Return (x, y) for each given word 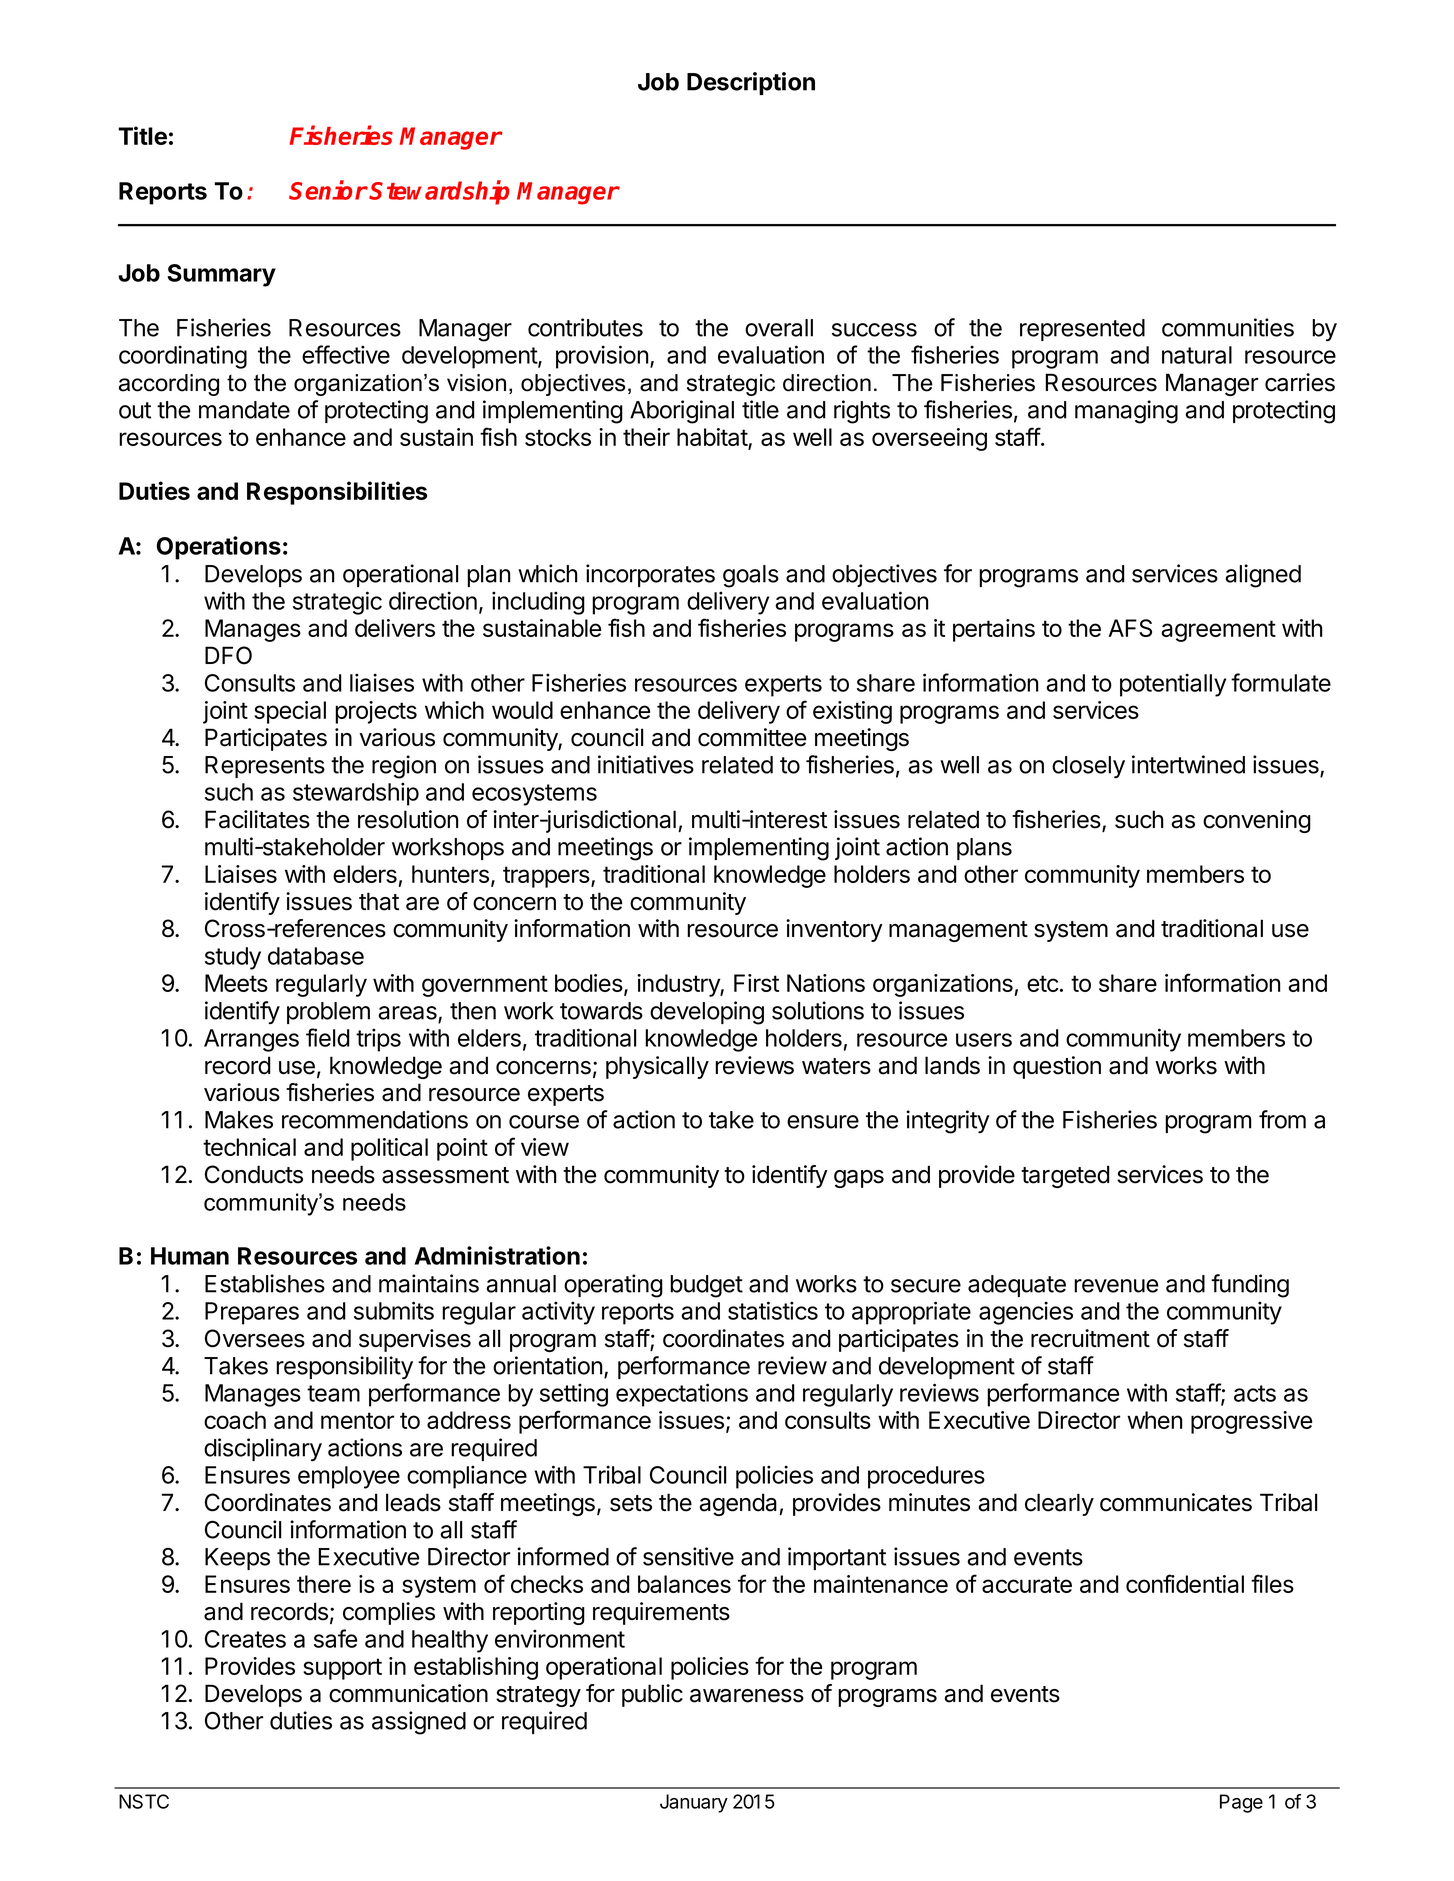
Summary (221, 275)
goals (751, 576)
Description (751, 83)
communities (1228, 327)
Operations (219, 548)
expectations (682, 1395)
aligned (1263, 576)
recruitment (1090, 1338)
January (694, 1803)
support (342, 1669)
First (756, 983)
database (316, 956)
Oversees (255, 1338)
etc (1042, 983)
